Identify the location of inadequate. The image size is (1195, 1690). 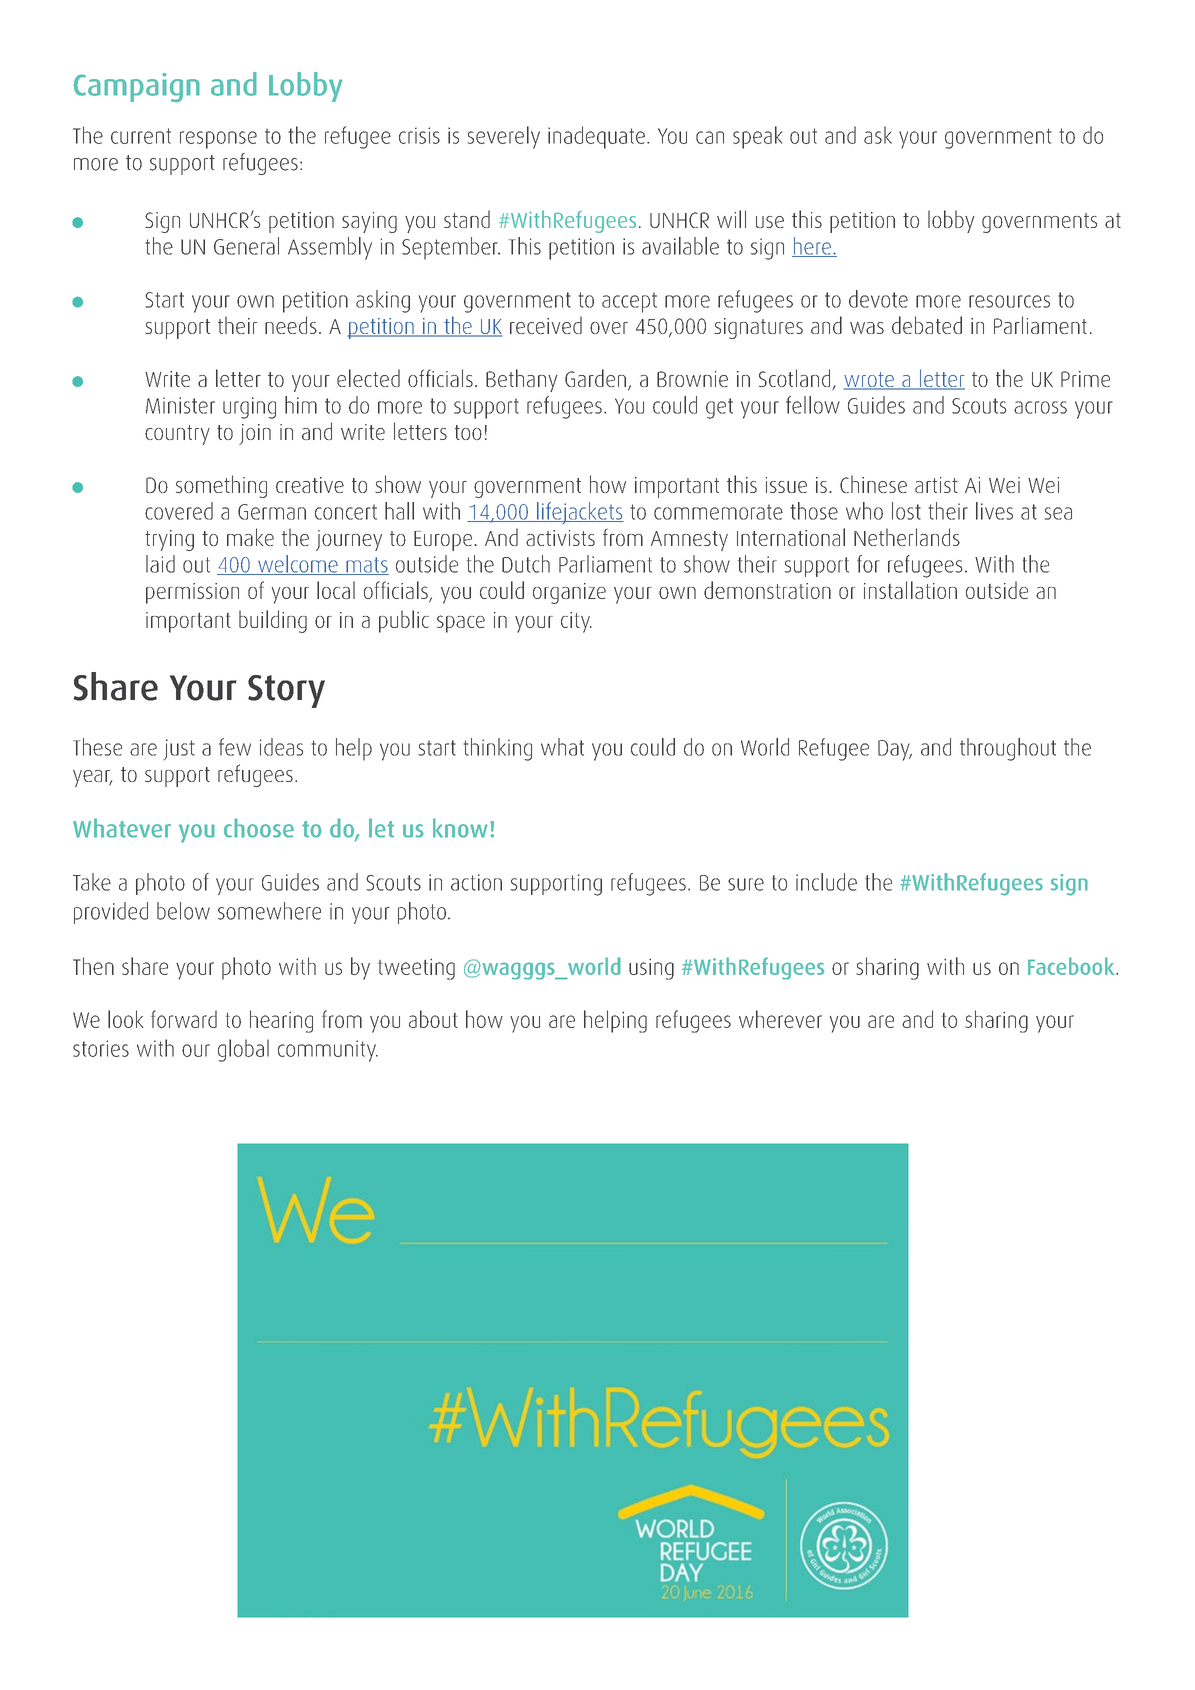
(596, 137).
